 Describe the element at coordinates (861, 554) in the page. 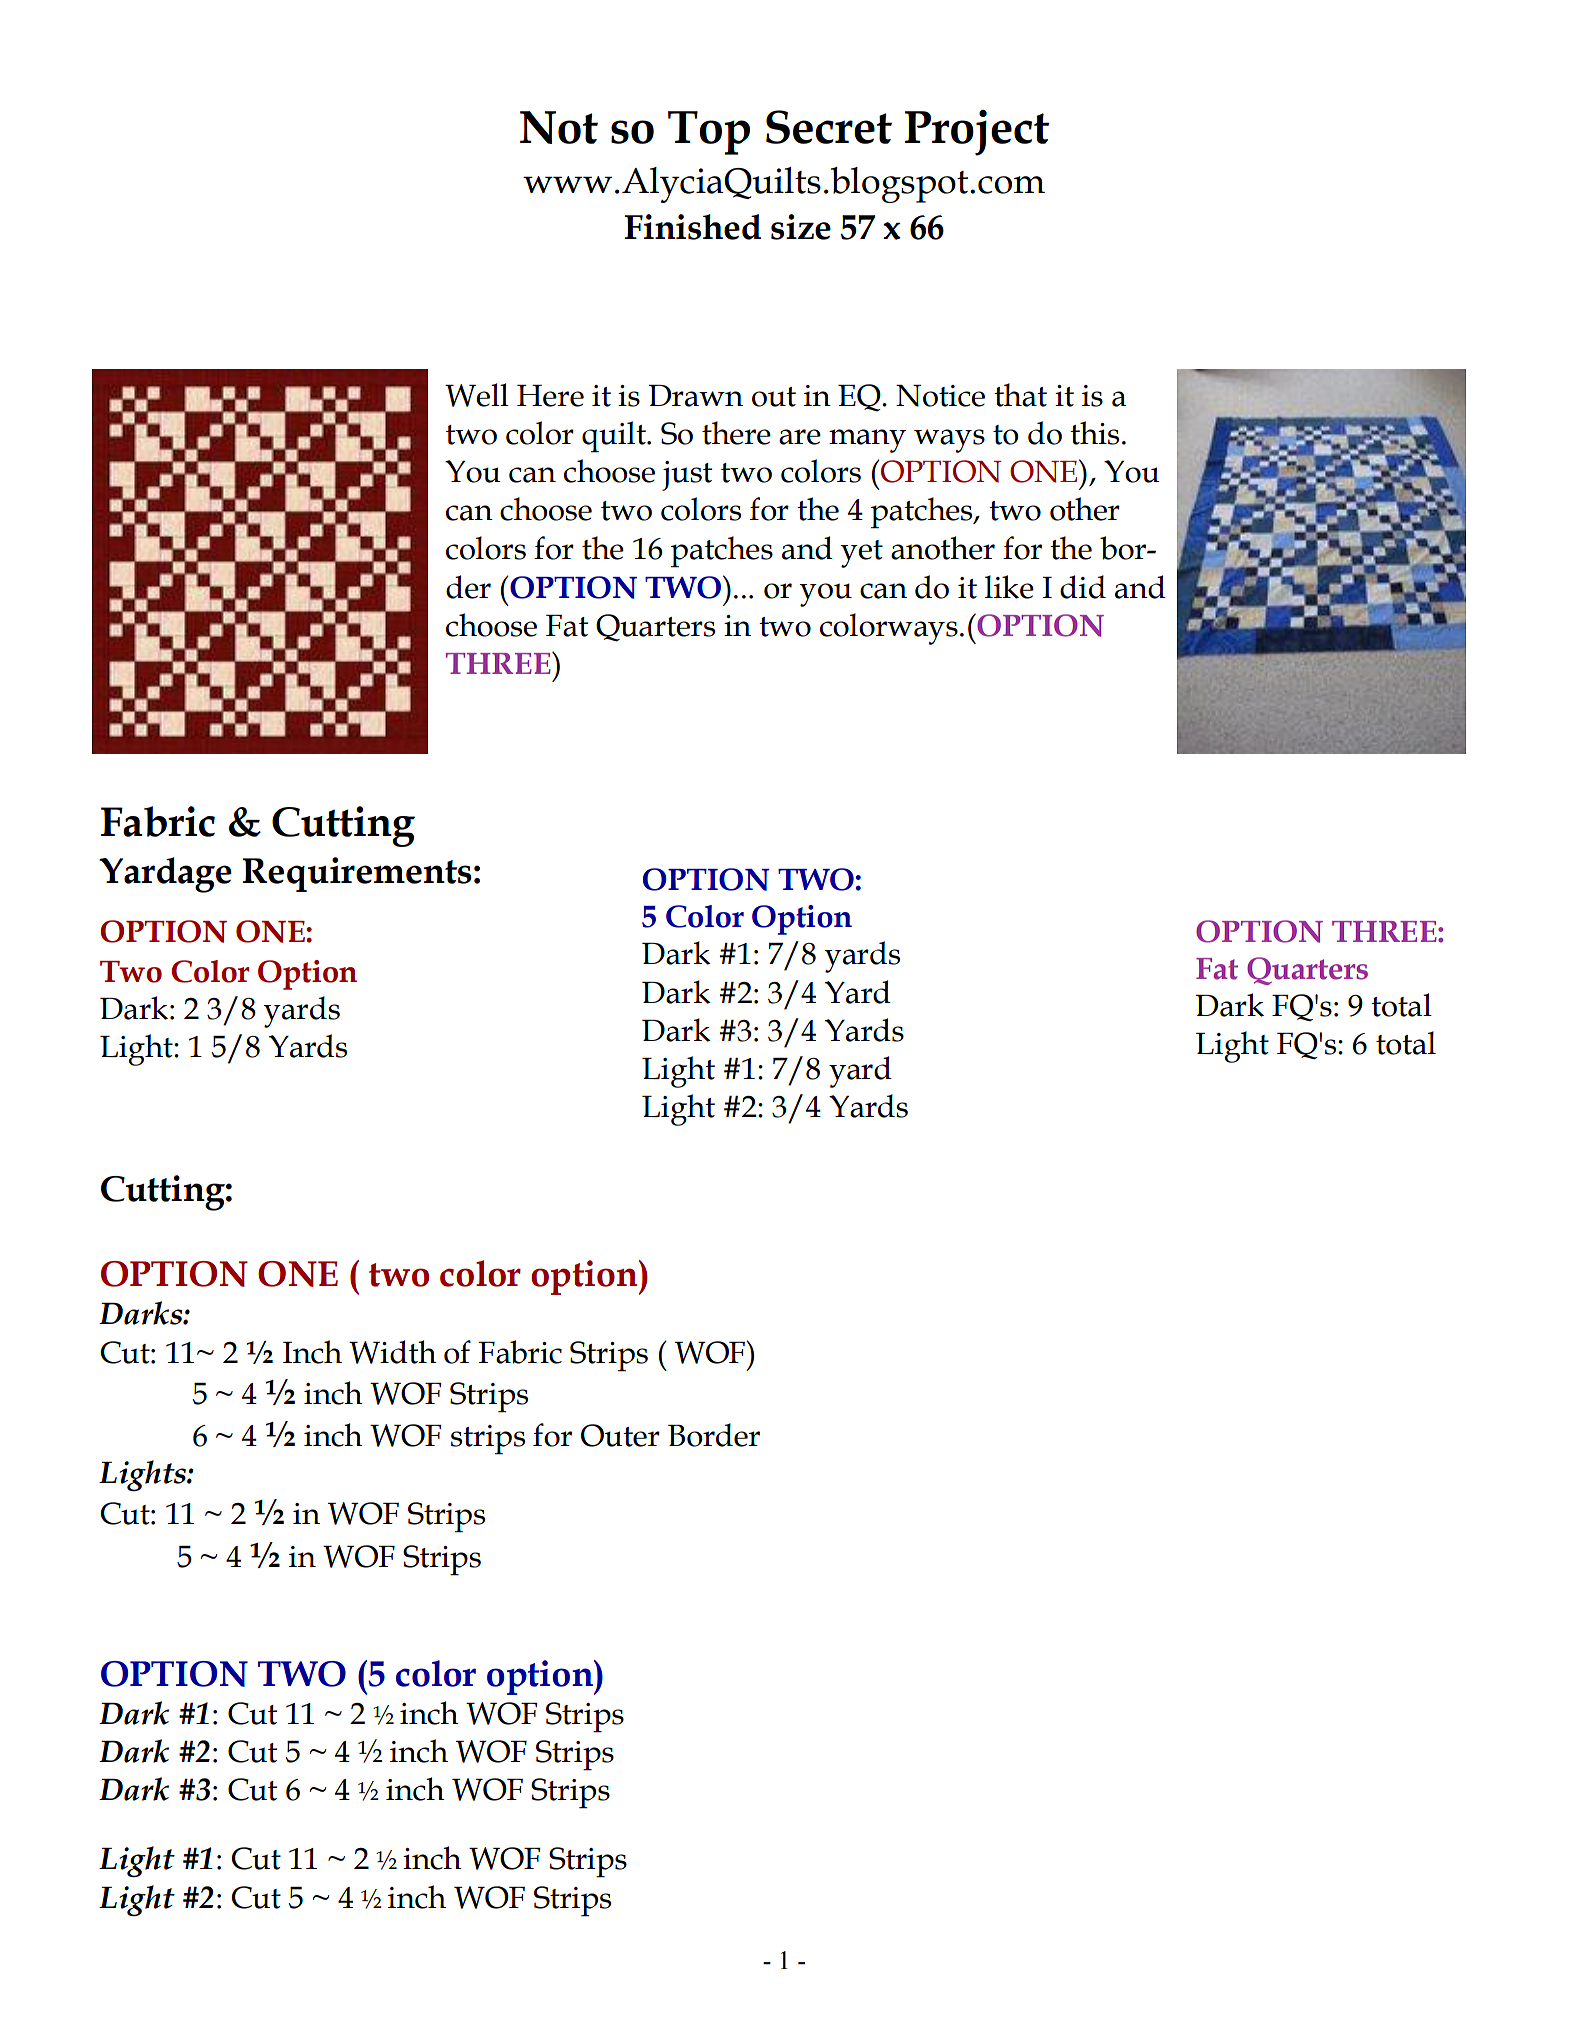

I see `yet` at that location.
